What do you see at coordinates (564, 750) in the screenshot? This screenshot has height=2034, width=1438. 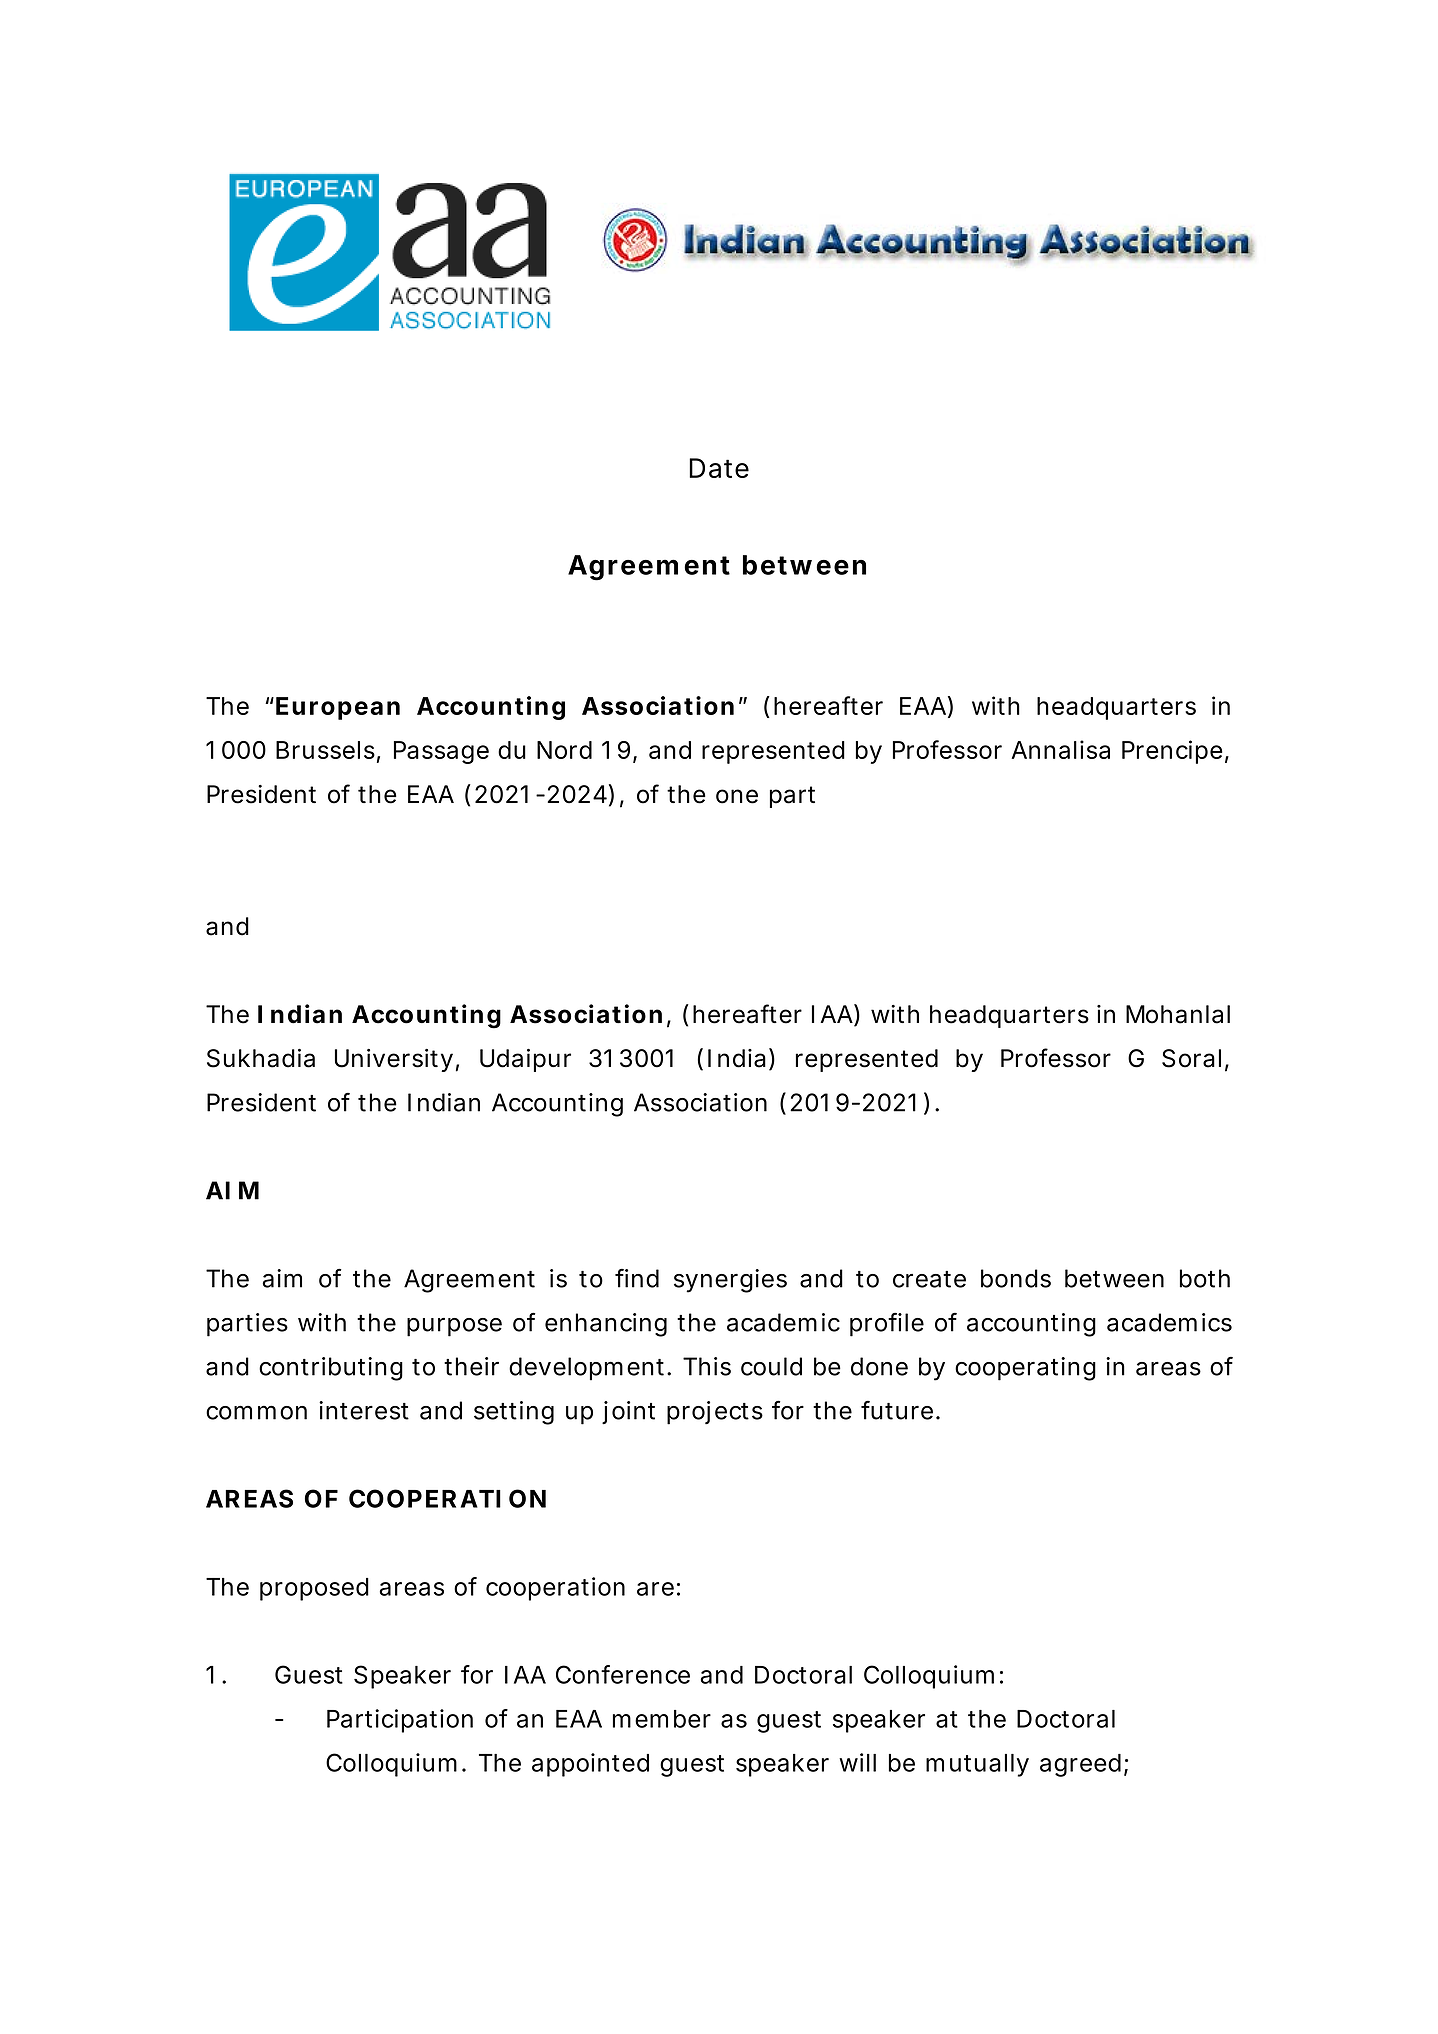 I see `Nord` at bounding box center [564, 750].
